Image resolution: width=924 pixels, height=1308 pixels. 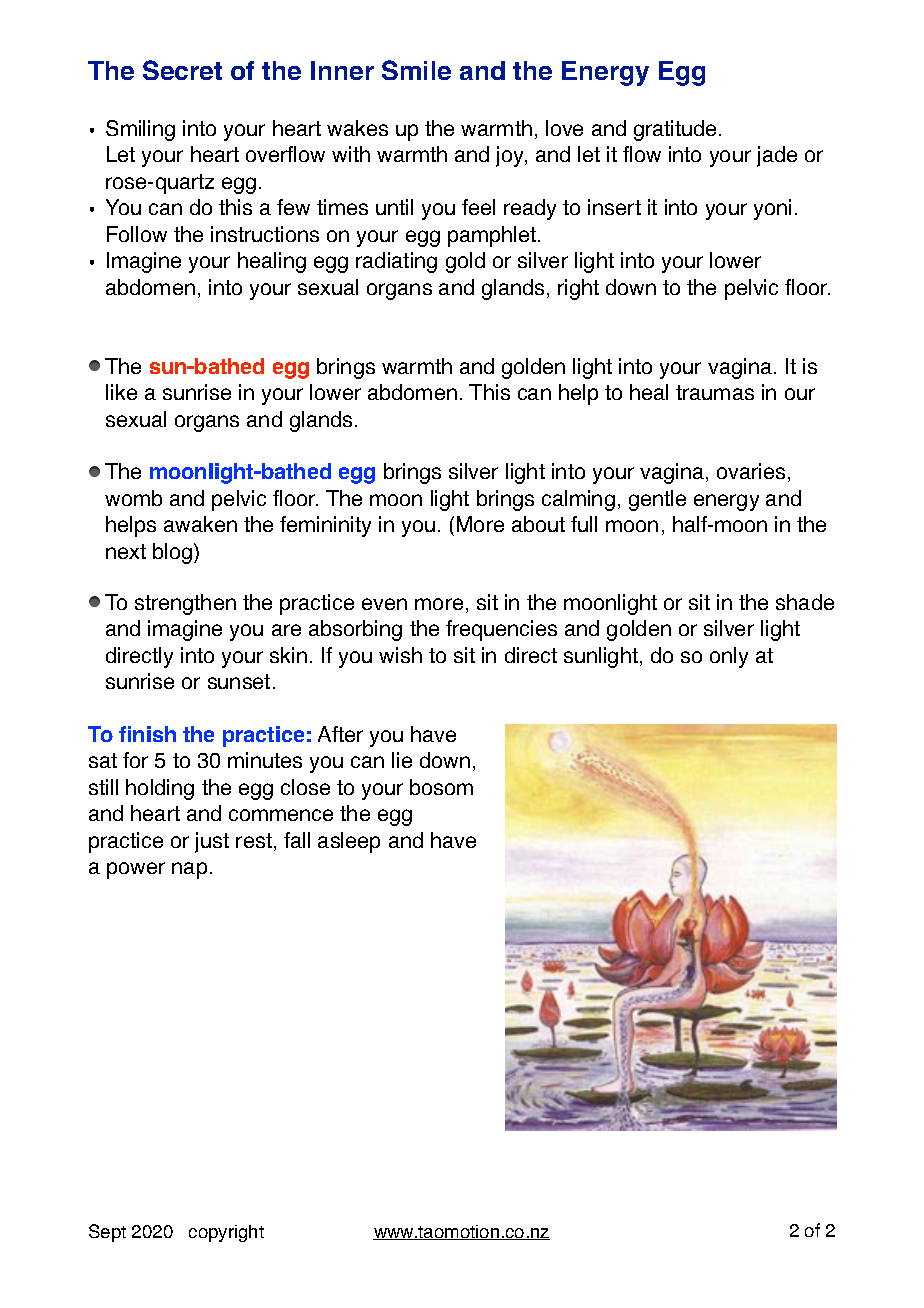 What do you see at coordinates (297, 840) in the screenshot?
I see `fall` at bounding box center [297, 840].
